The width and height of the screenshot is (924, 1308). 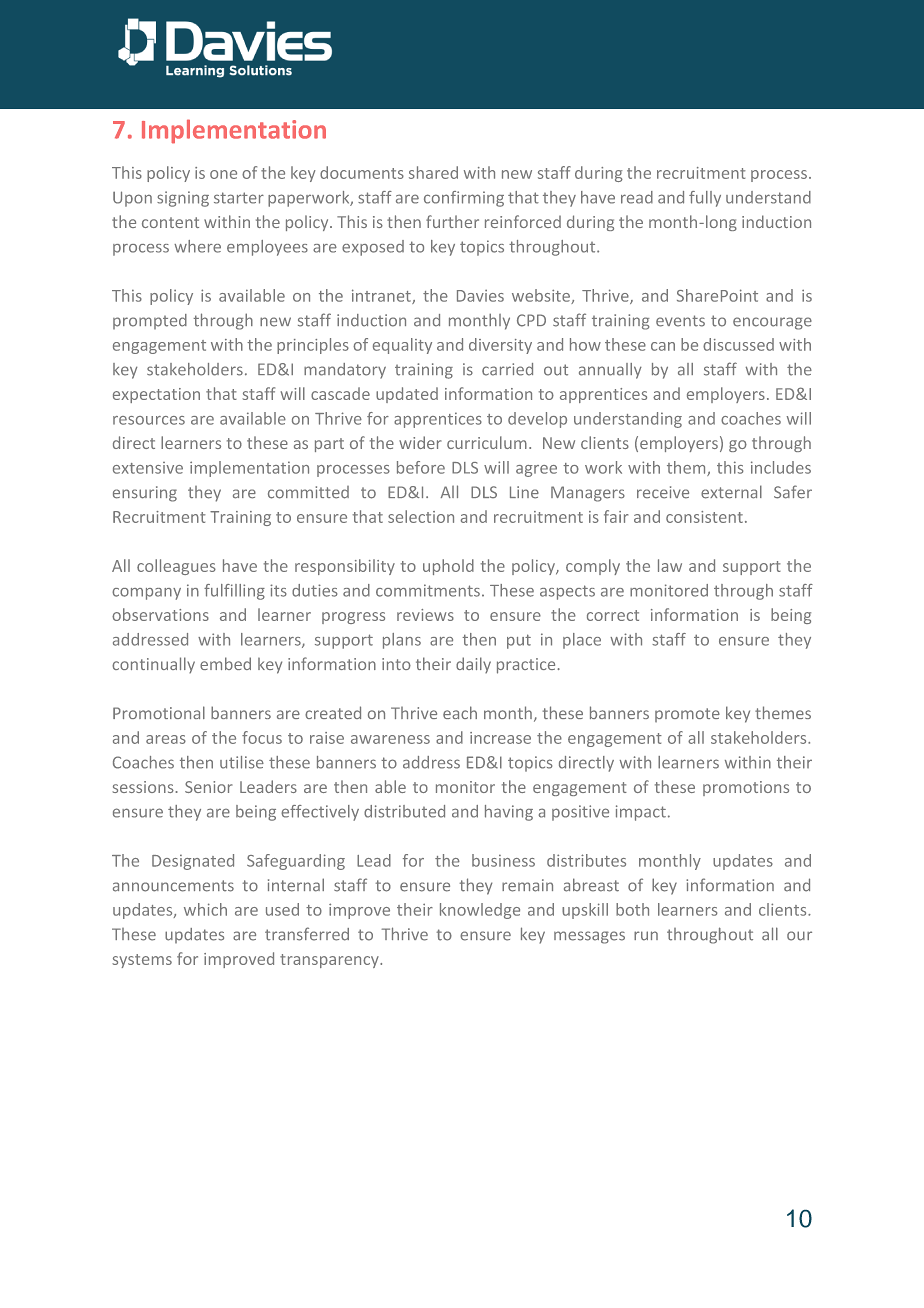 What do you see at coordinates (150, 321) in the screenshot?
I see `prompted` at bounding box center [150, 321].
